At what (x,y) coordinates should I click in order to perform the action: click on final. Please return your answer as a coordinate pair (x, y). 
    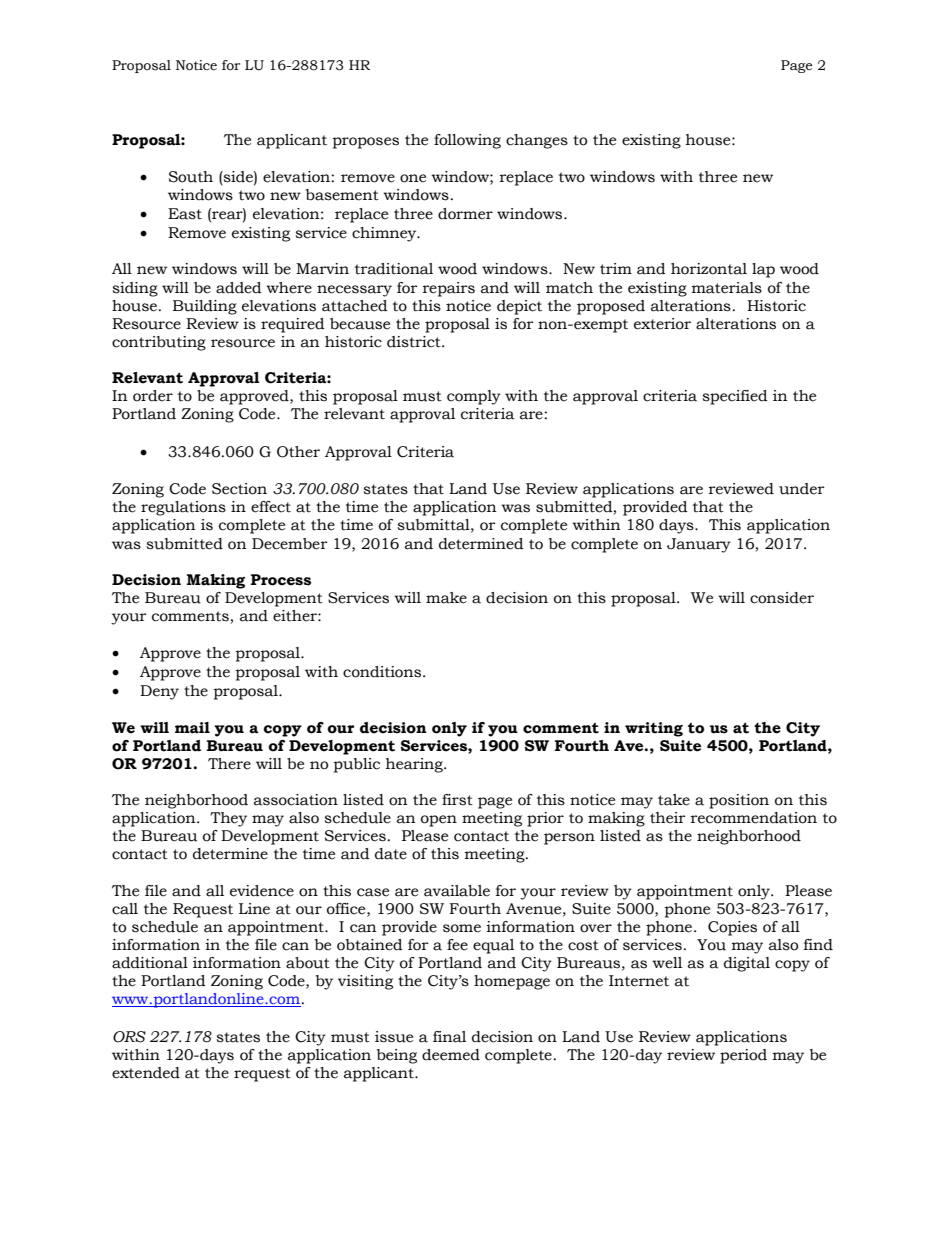
    Looking at the image, I should click on (449, 1037).
